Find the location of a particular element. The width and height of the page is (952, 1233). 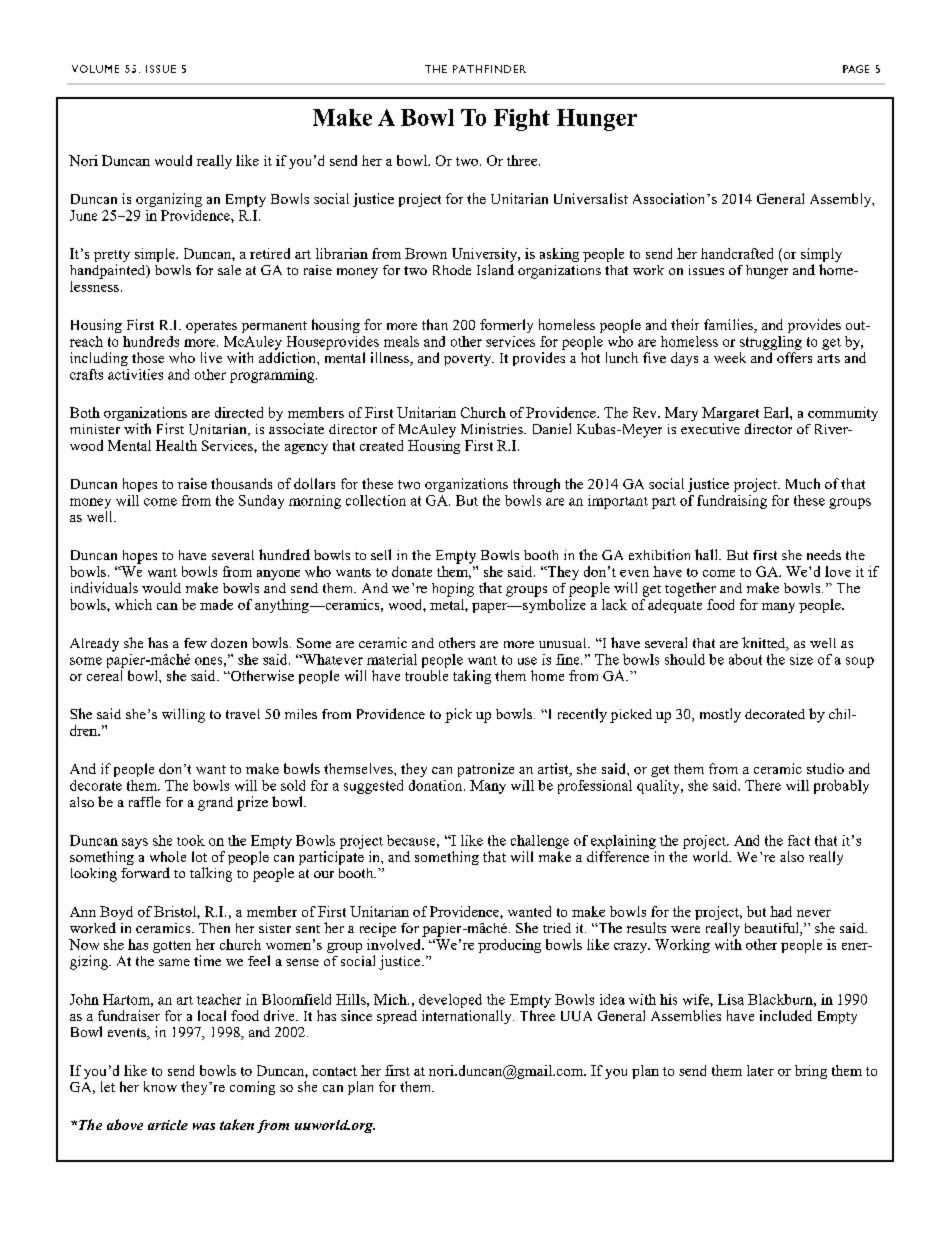

There is located at coordinates (763, 785).
